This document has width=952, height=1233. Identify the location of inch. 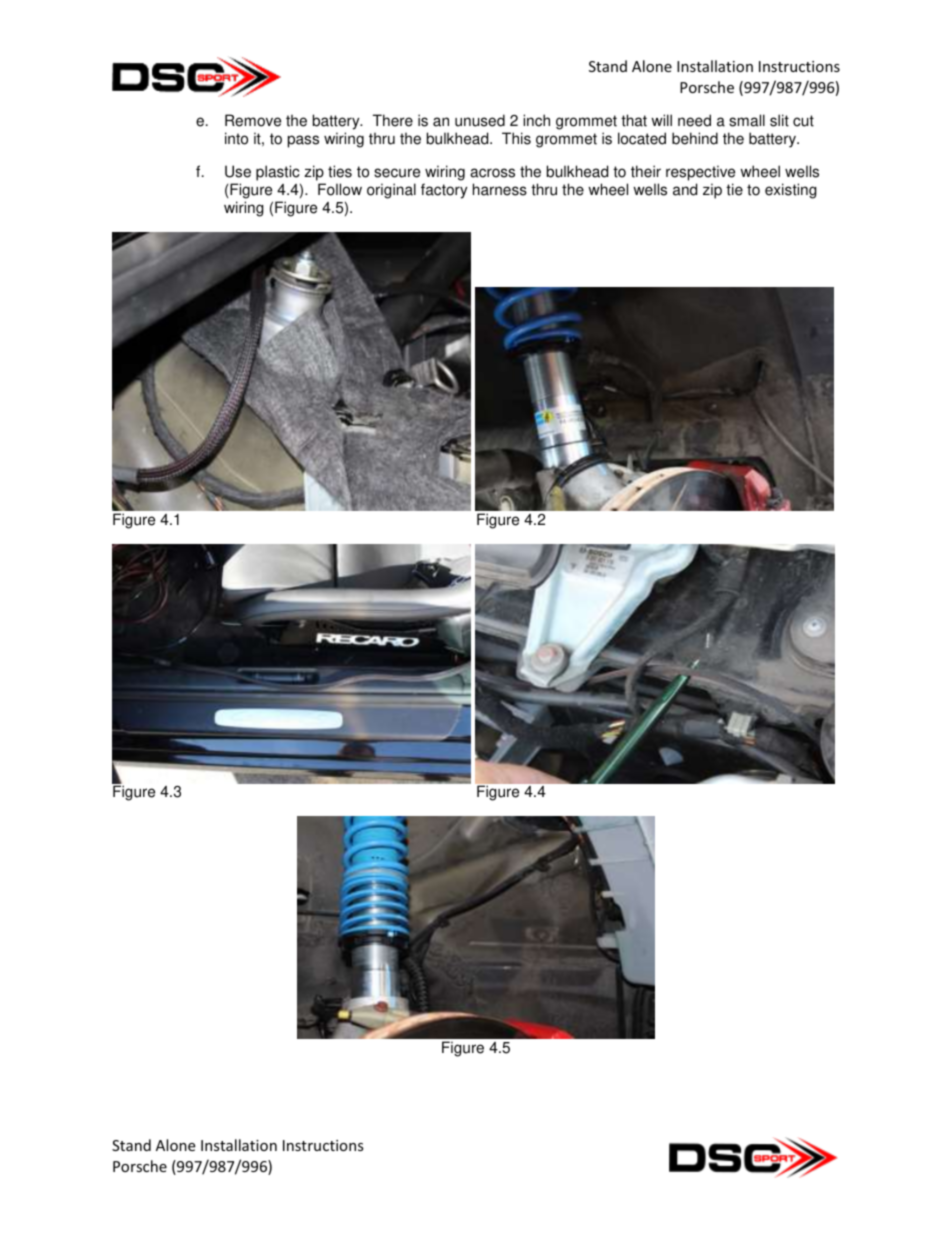
(536, 120).
